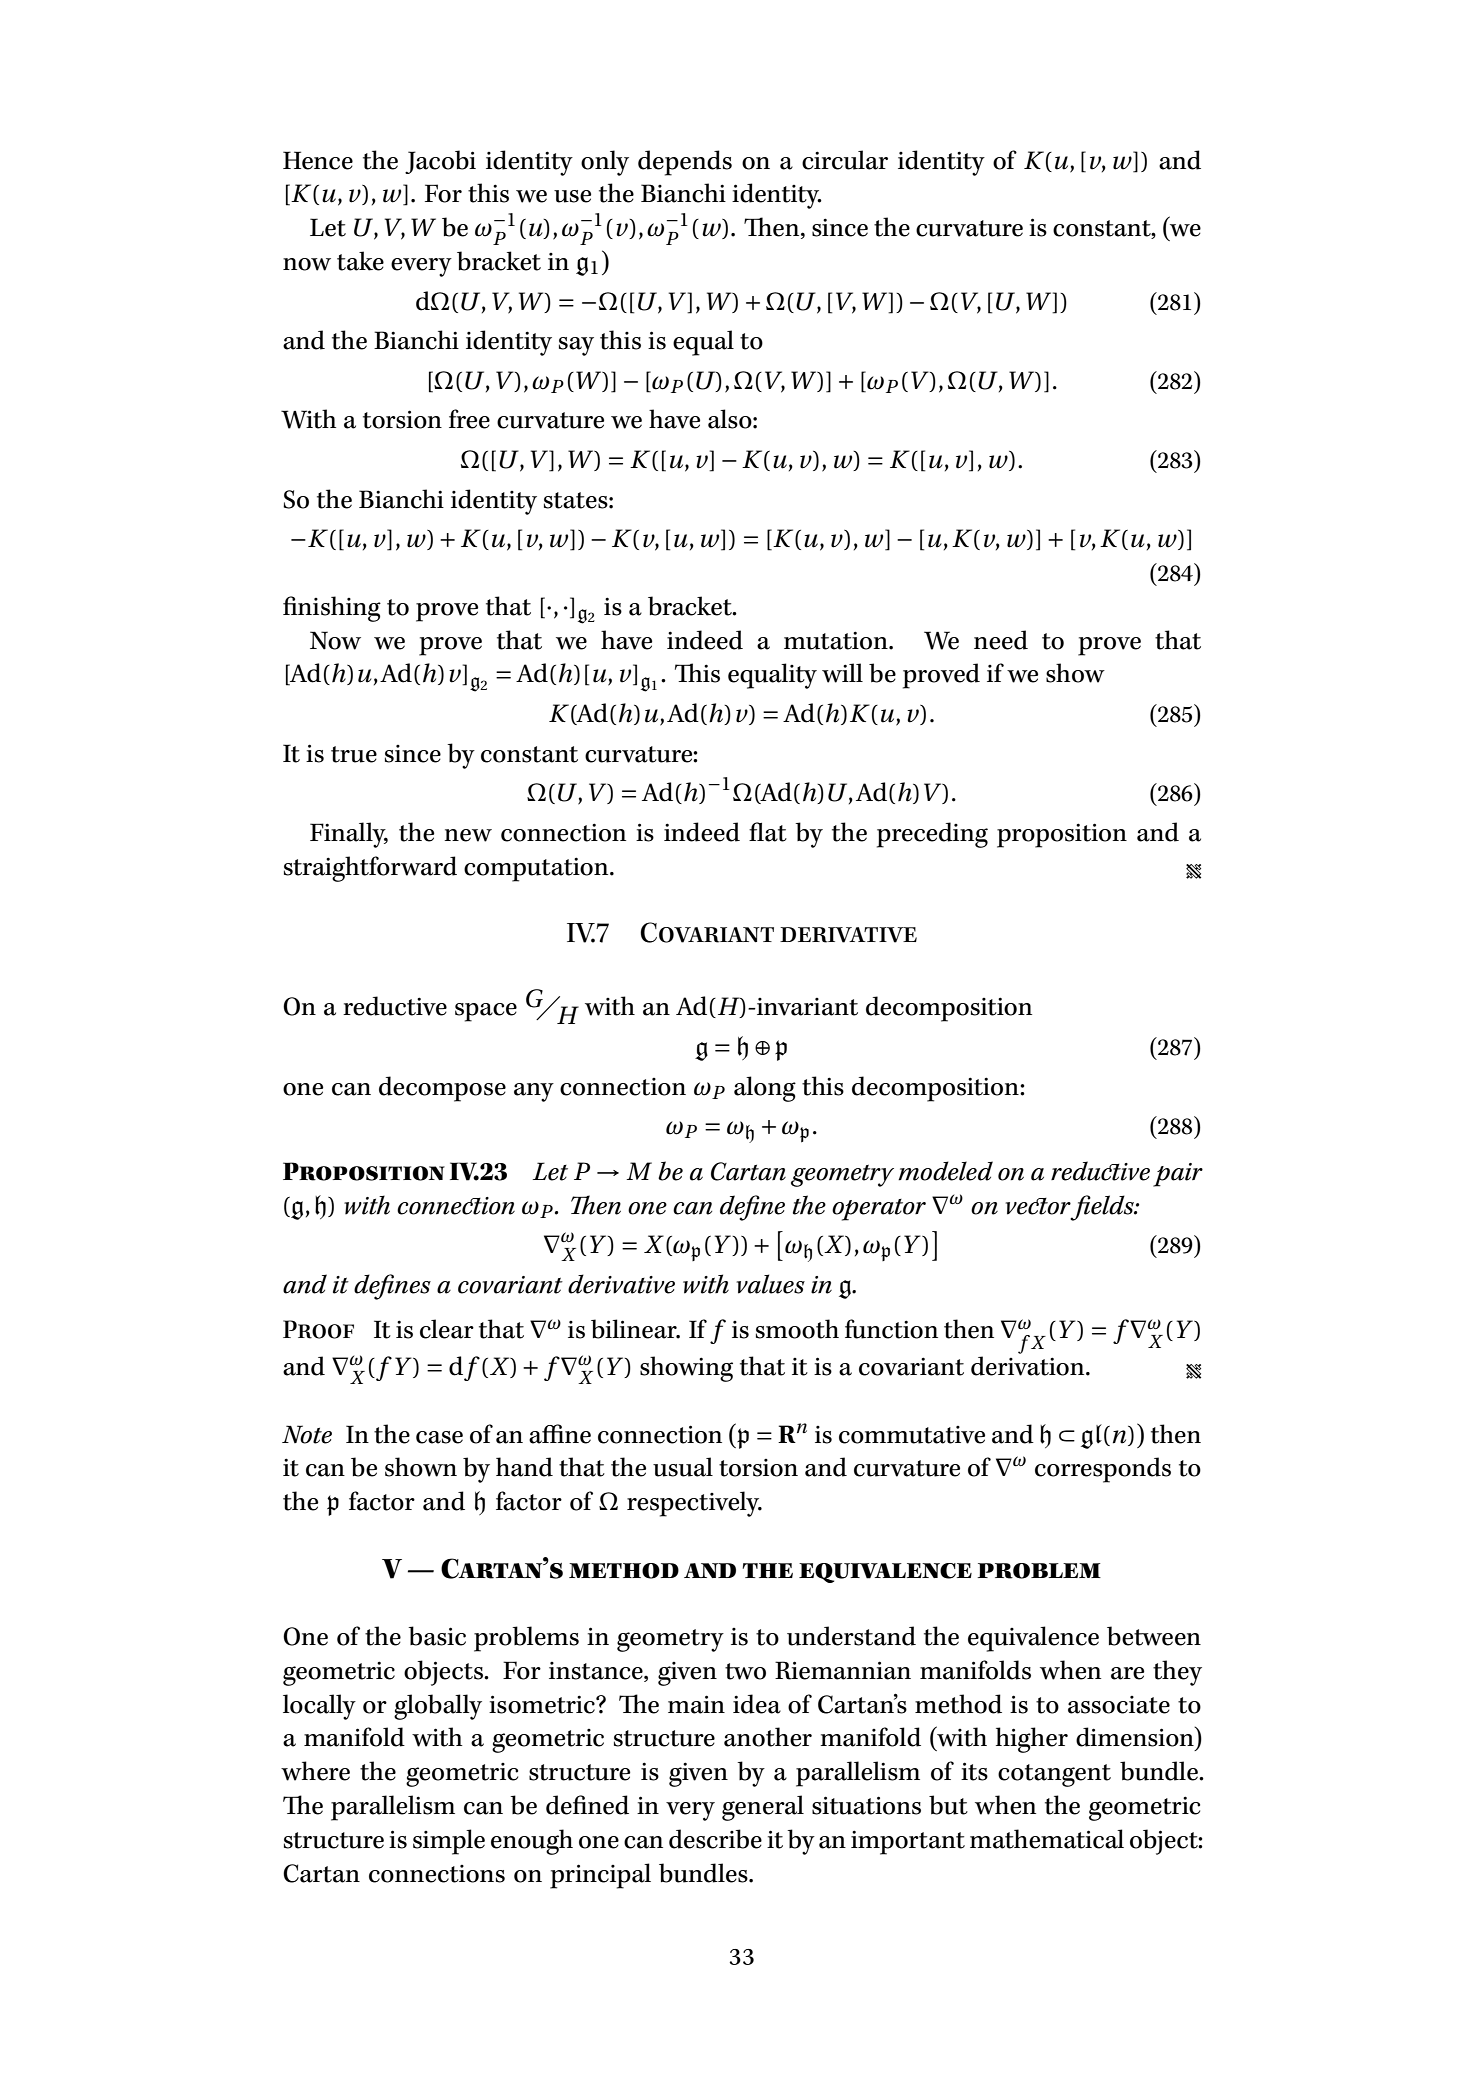  Describe the element at coordinates (763, 1808) in the page. I see `general` at that location.
